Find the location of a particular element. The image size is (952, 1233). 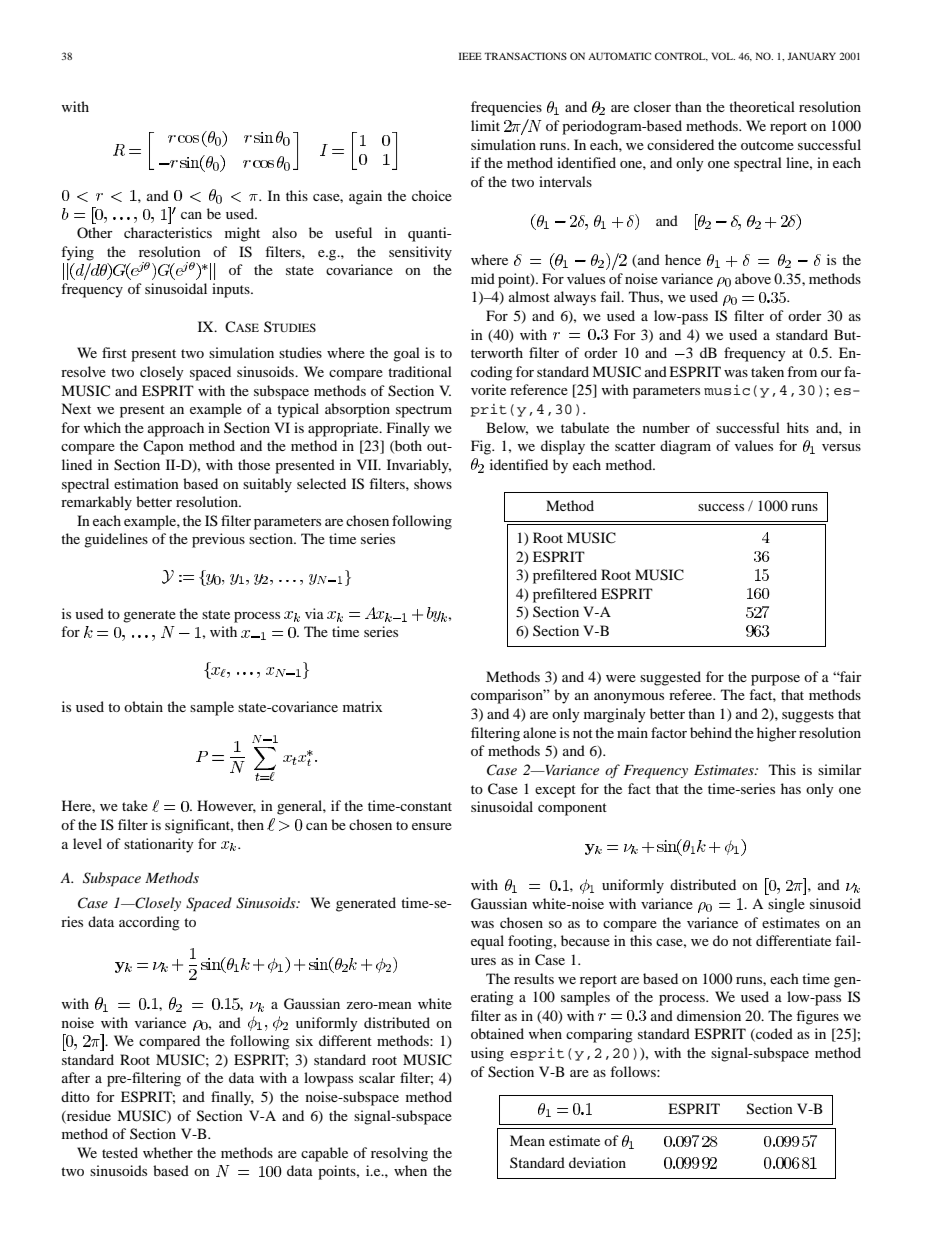

characteristics is located at coordinates (168, 232).
